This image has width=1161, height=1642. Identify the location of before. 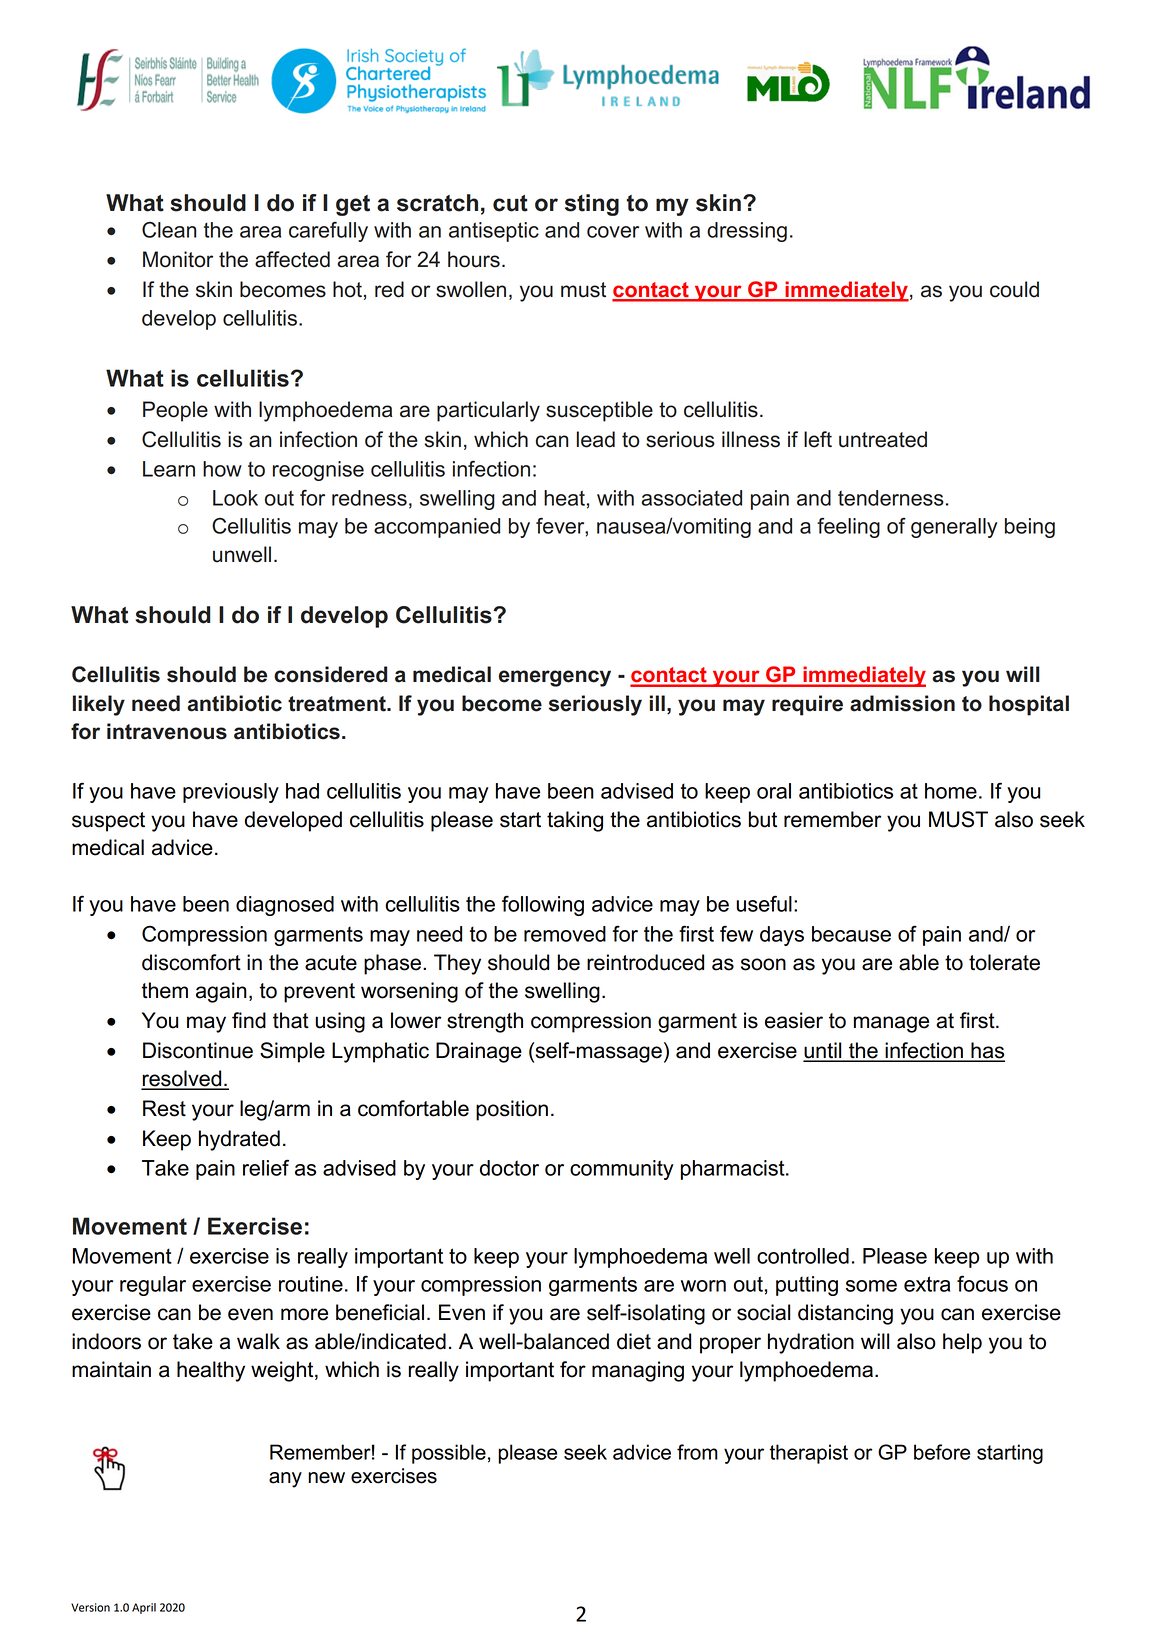
(942, 1452).
